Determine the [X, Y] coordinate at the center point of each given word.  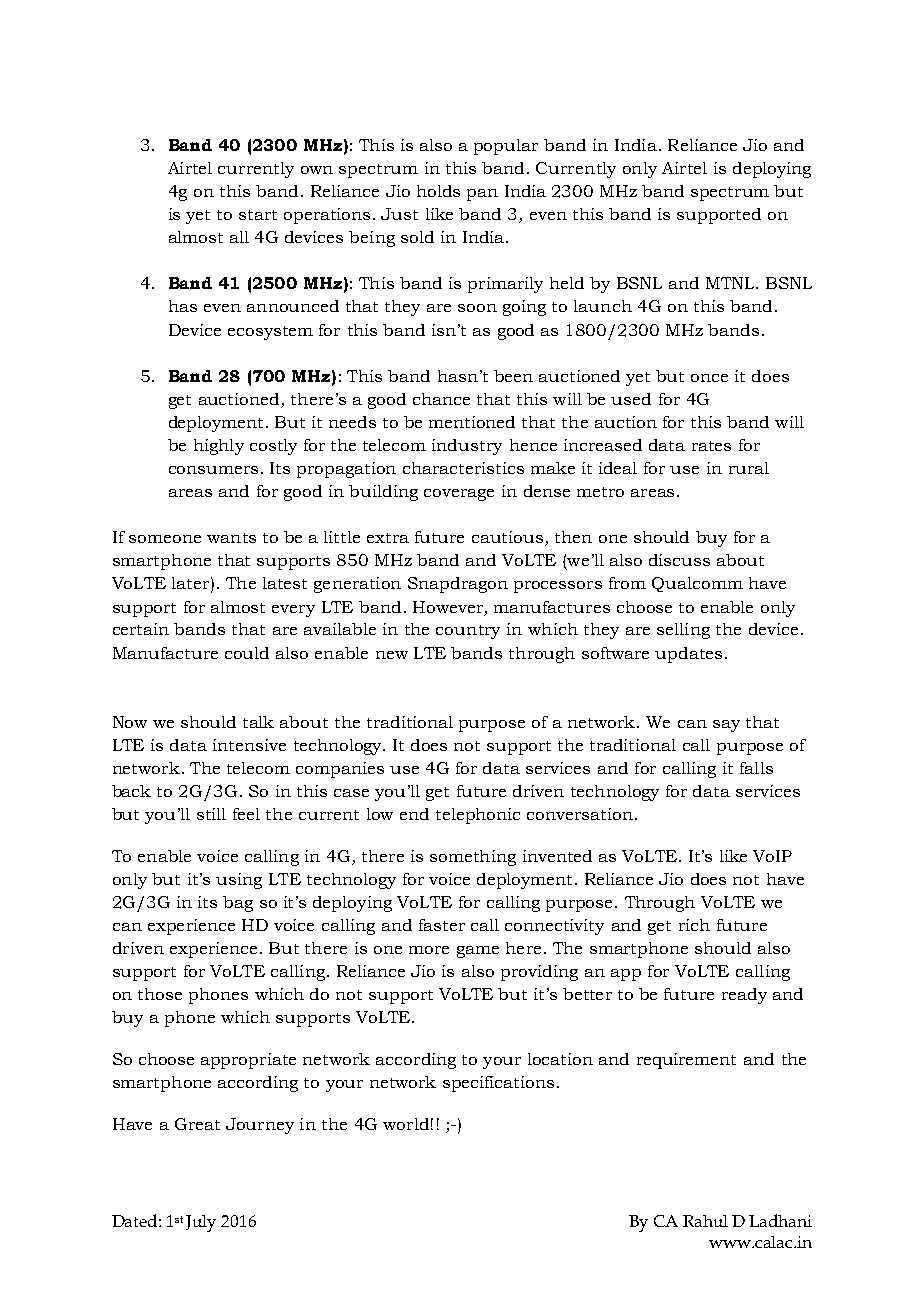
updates [688, 655]
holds [438, 191]
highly [219, 447]
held [567, 283]
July [201, 1223]
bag [238, 904]
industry [467, 447]
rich [694, 925]
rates [711, 446]
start [258, 215]
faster [442, 925]
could [247, 653]
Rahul [705, 1221]
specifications [498, 1084]
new [392, 655]
